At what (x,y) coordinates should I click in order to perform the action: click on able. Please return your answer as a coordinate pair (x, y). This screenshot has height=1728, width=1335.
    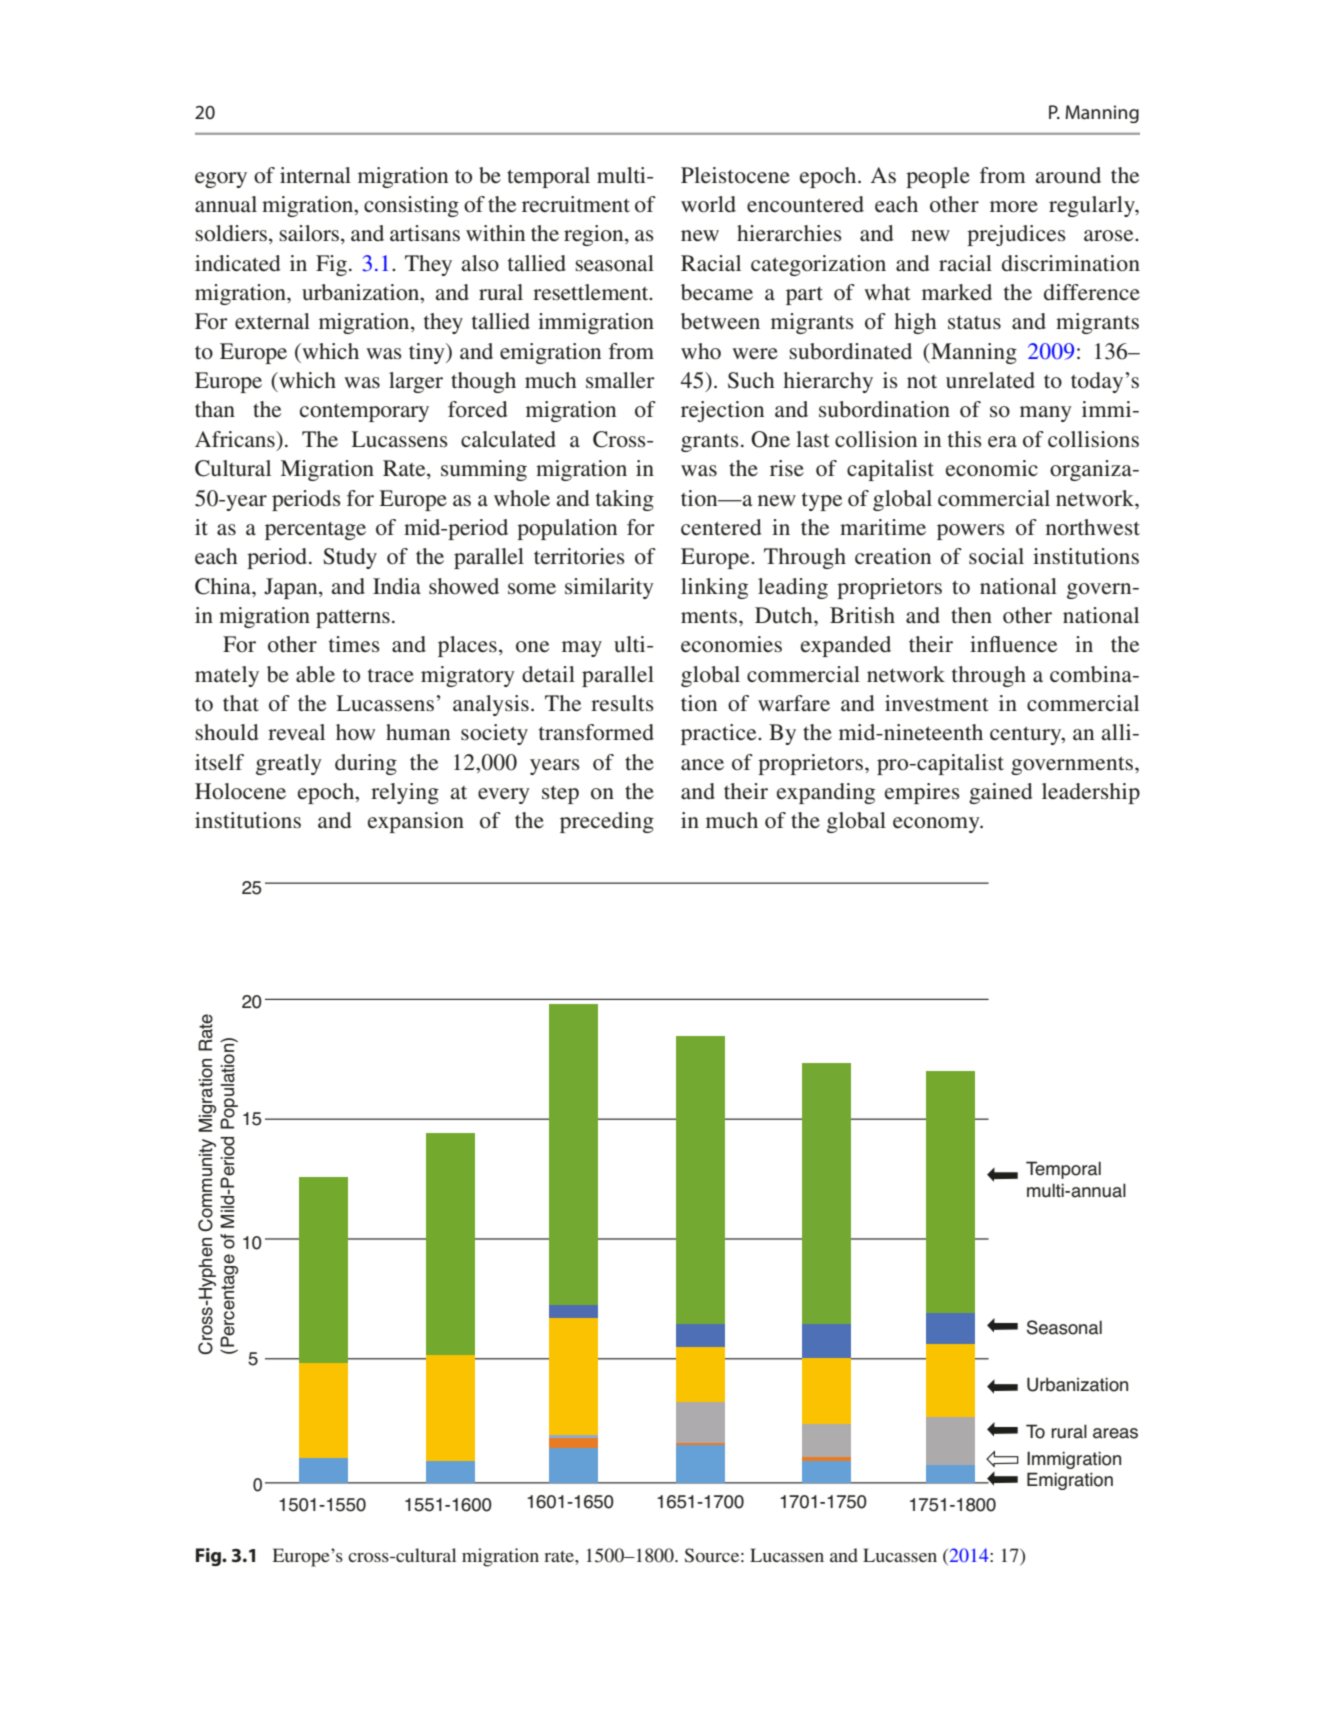
    Looking at the image, I should click on (315, 674).
